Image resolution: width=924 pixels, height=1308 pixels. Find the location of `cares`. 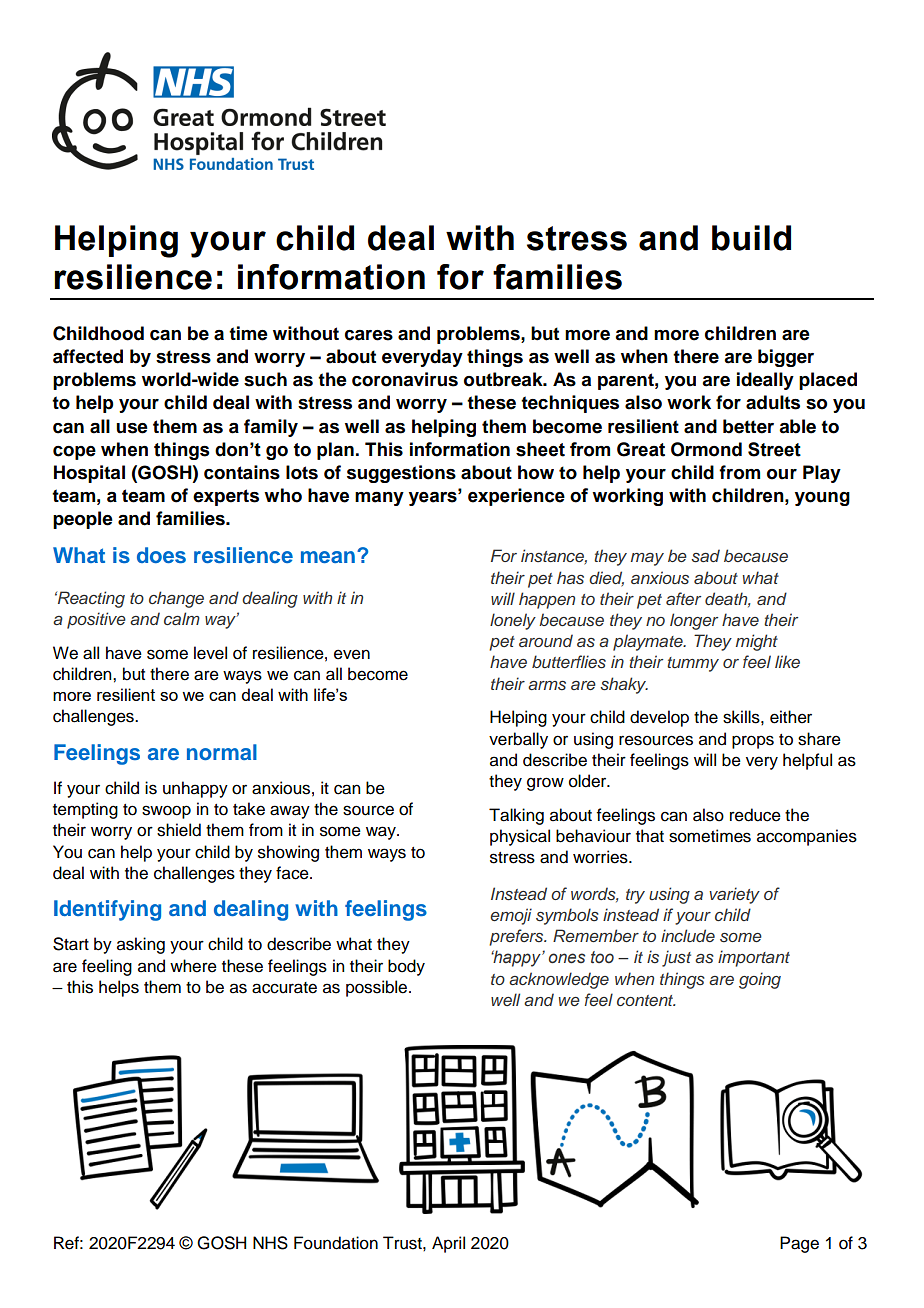

cares is located at coordinates (369, 335).
